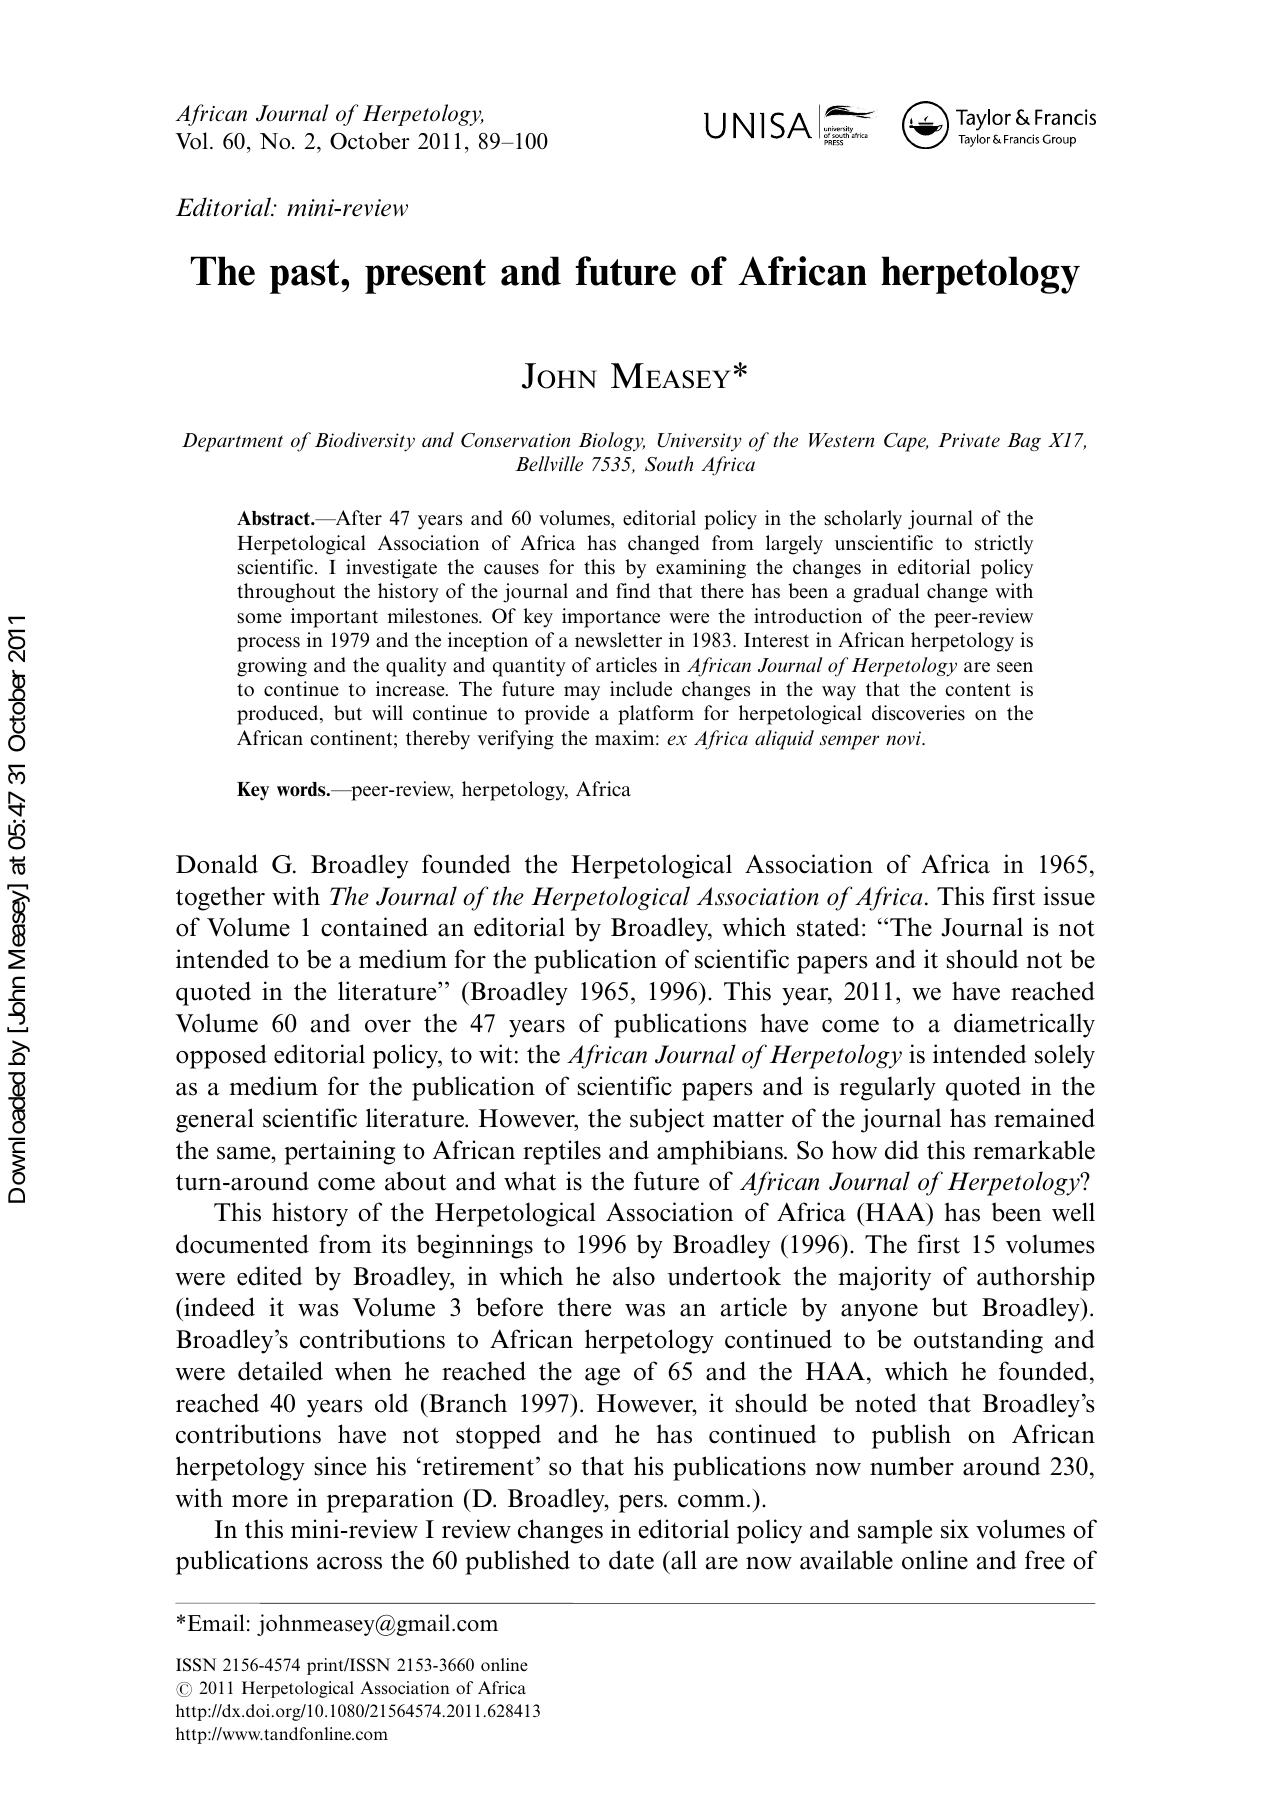  Describe the element at coordinates (611, 442) in the page. I see `Biology` at that location.
